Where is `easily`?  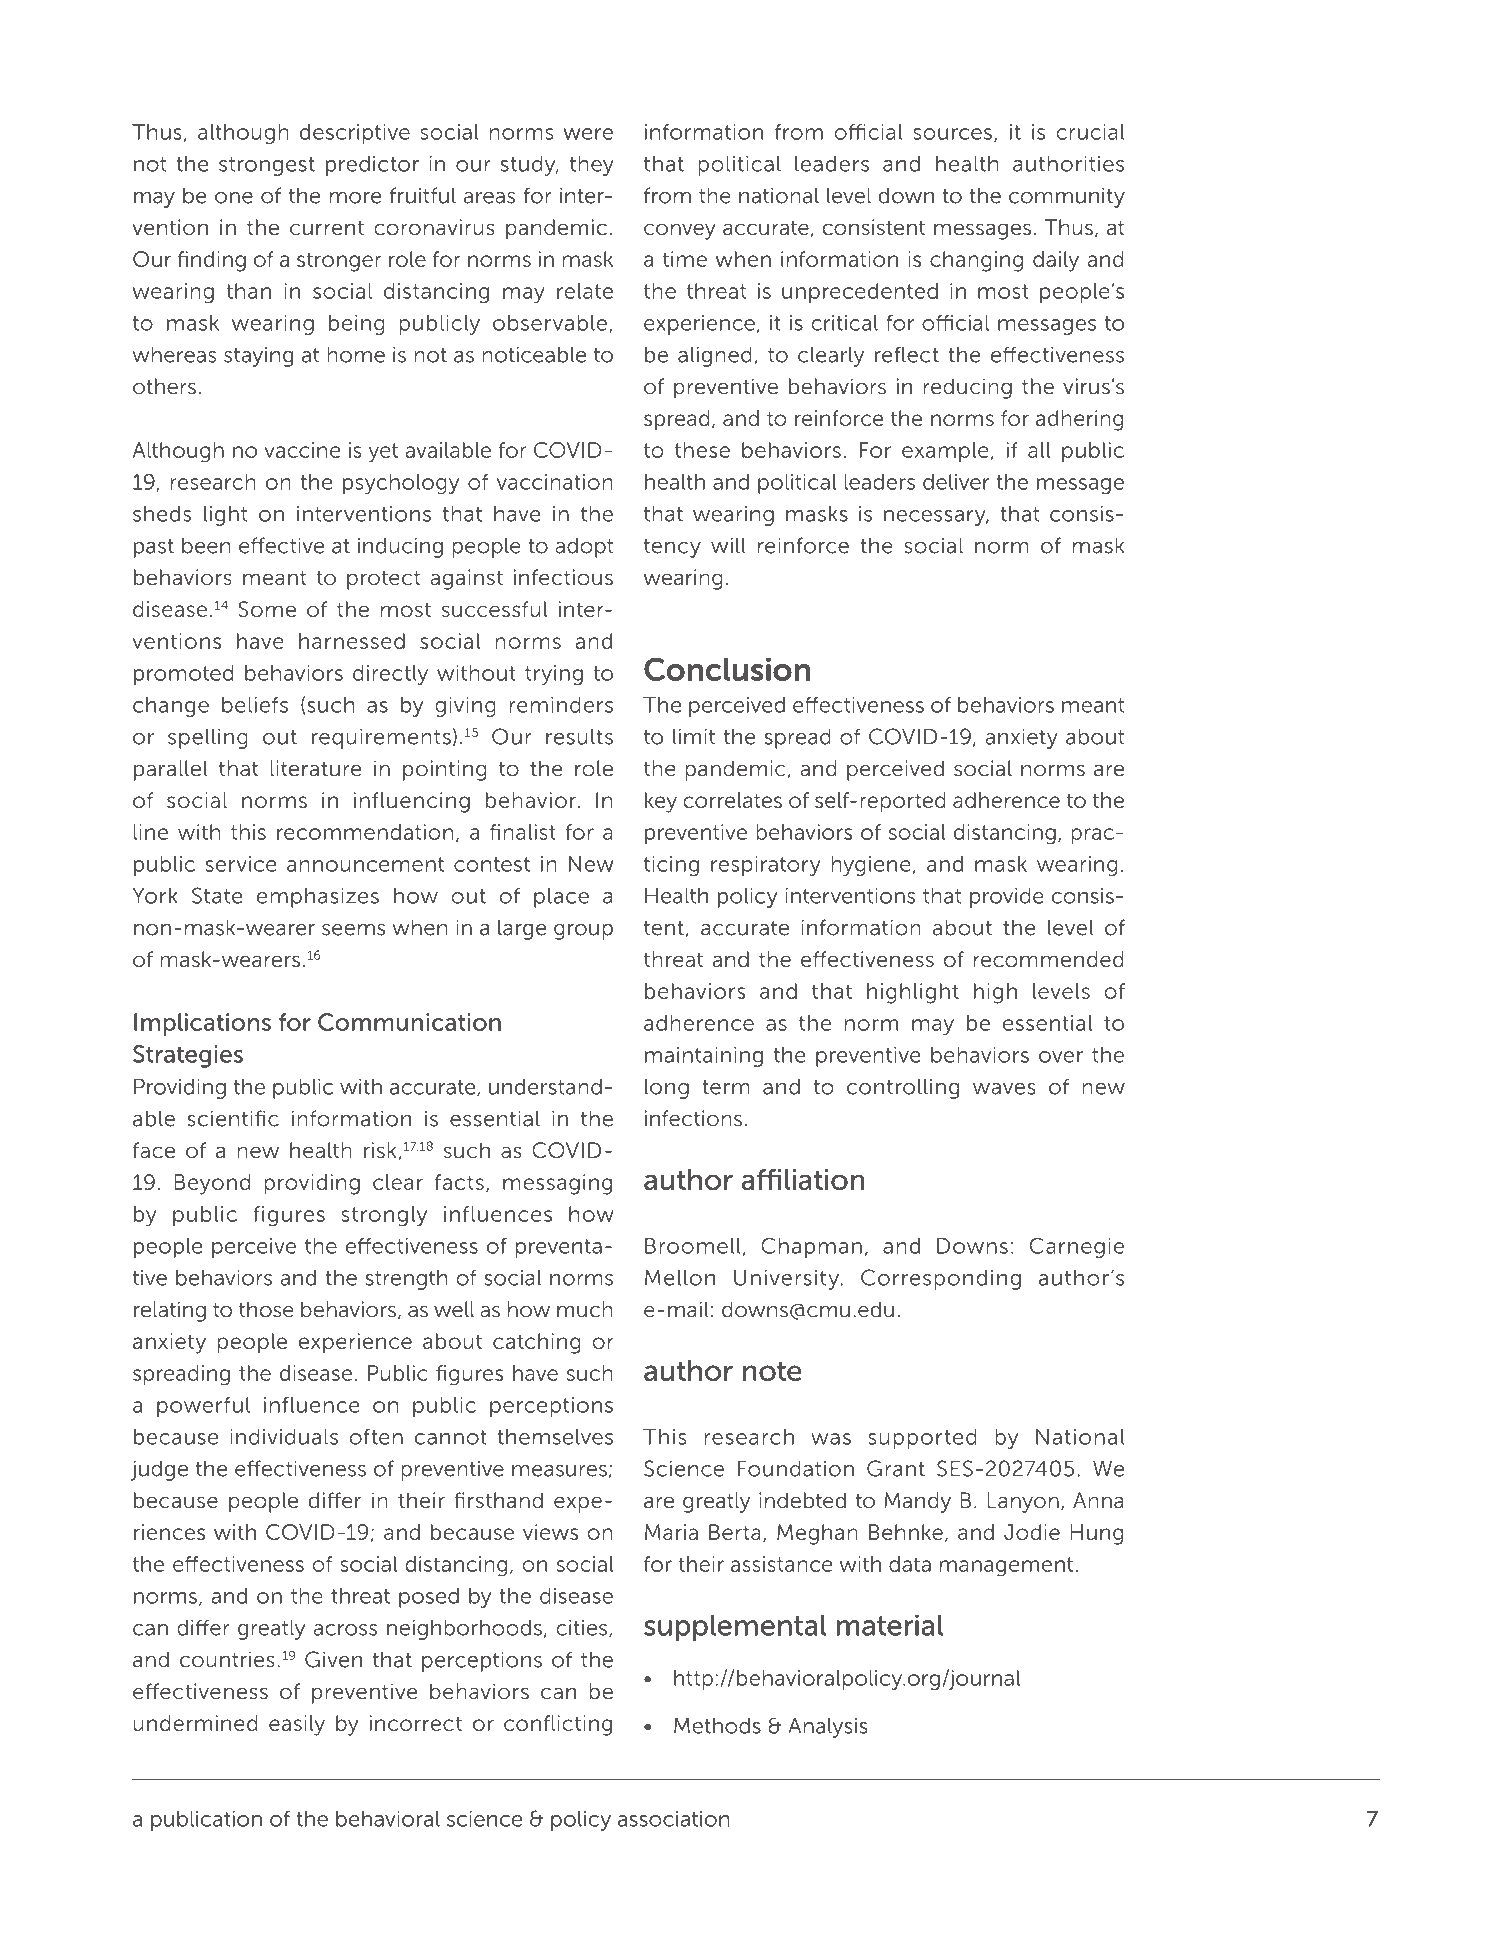
easily is located at coordinates (297, 1725).
